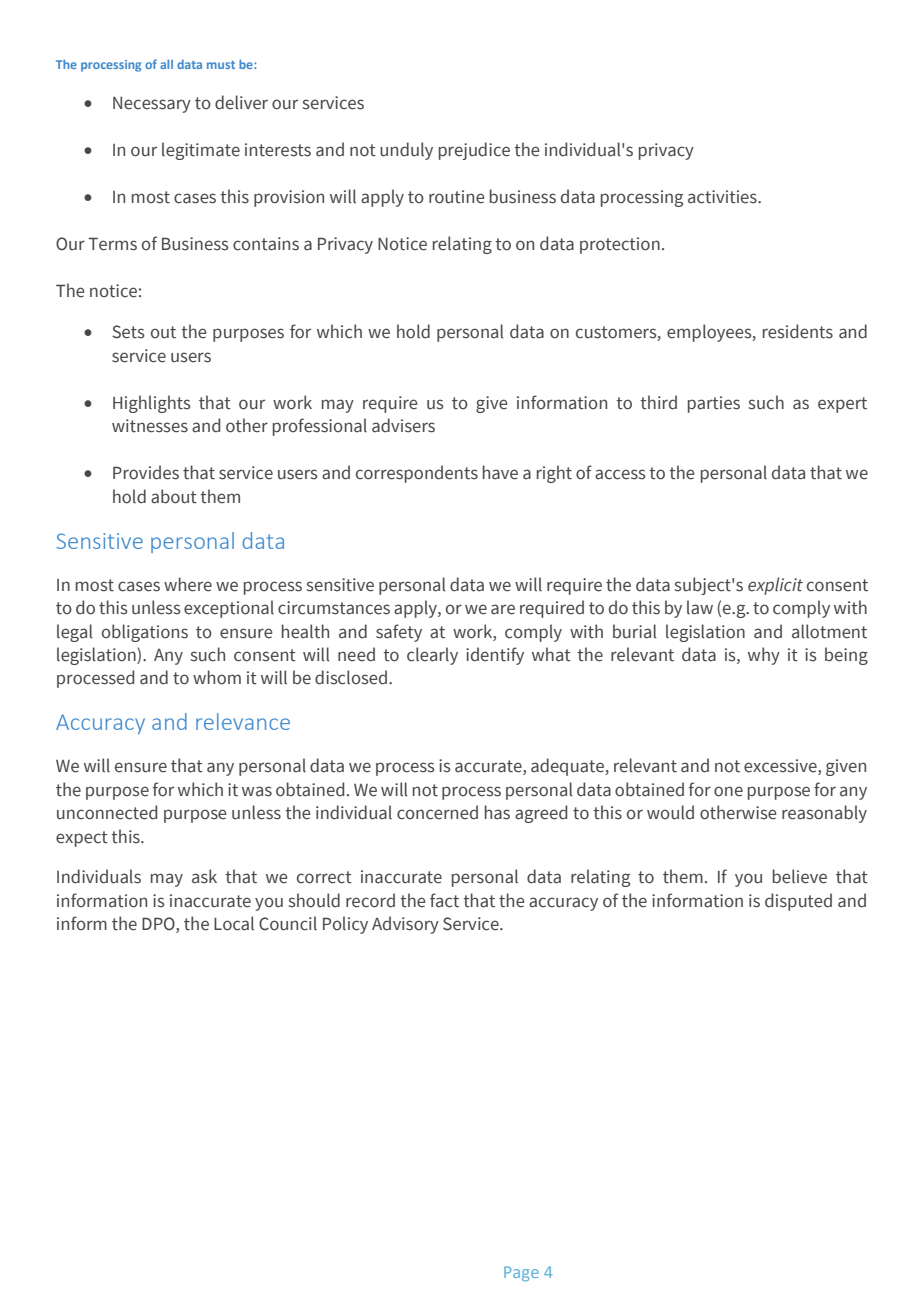 This screenshot has width=924, height=1308. I want to click on why, so click(764, 656).
